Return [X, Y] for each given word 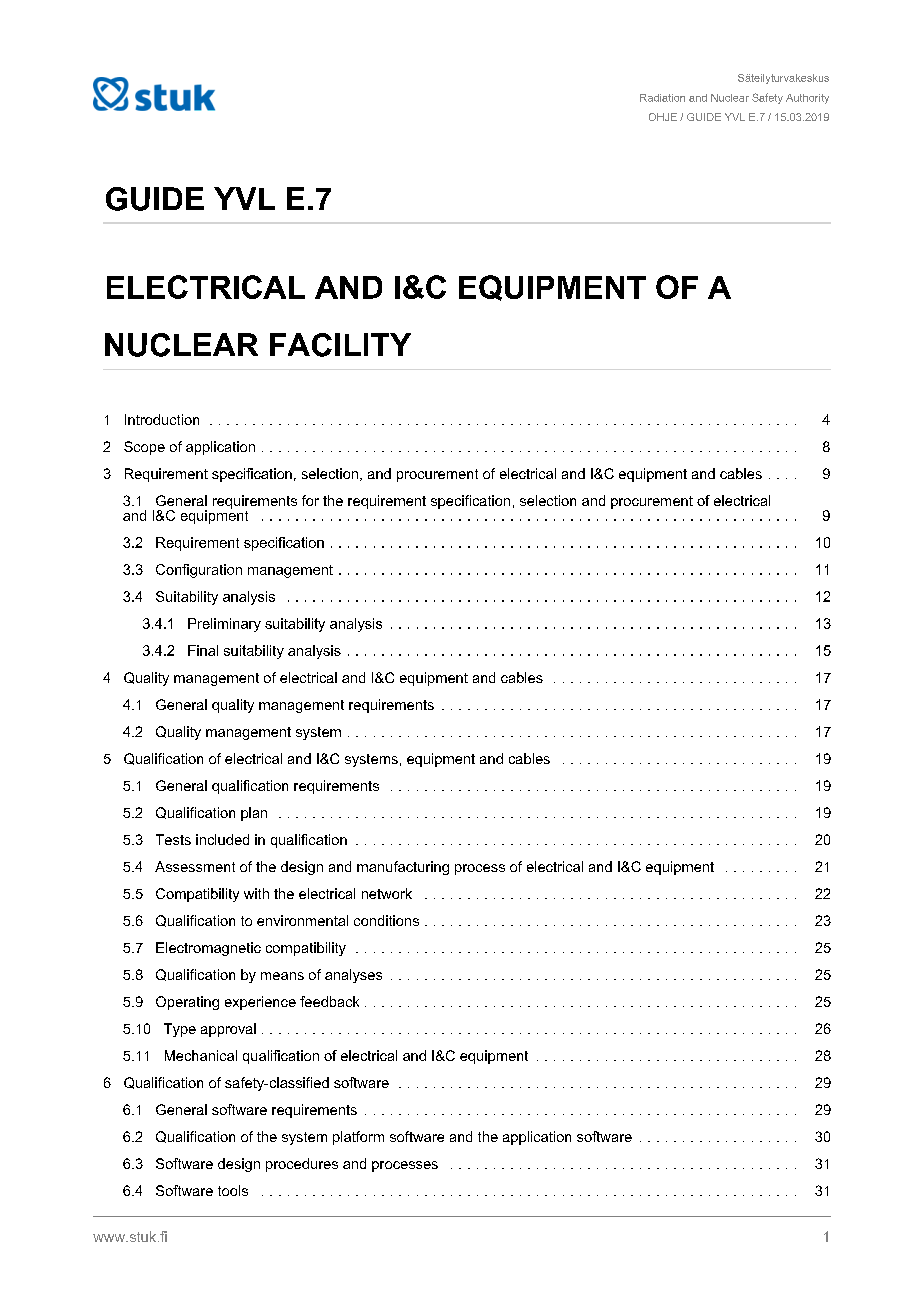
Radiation [662, 98]
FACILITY [340, 345]
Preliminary [224, 625]
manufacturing [403, 868]
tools [233, 1190]
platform [358, 1138]
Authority [807, 99]
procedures [302, 1165]
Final [203, 650]
